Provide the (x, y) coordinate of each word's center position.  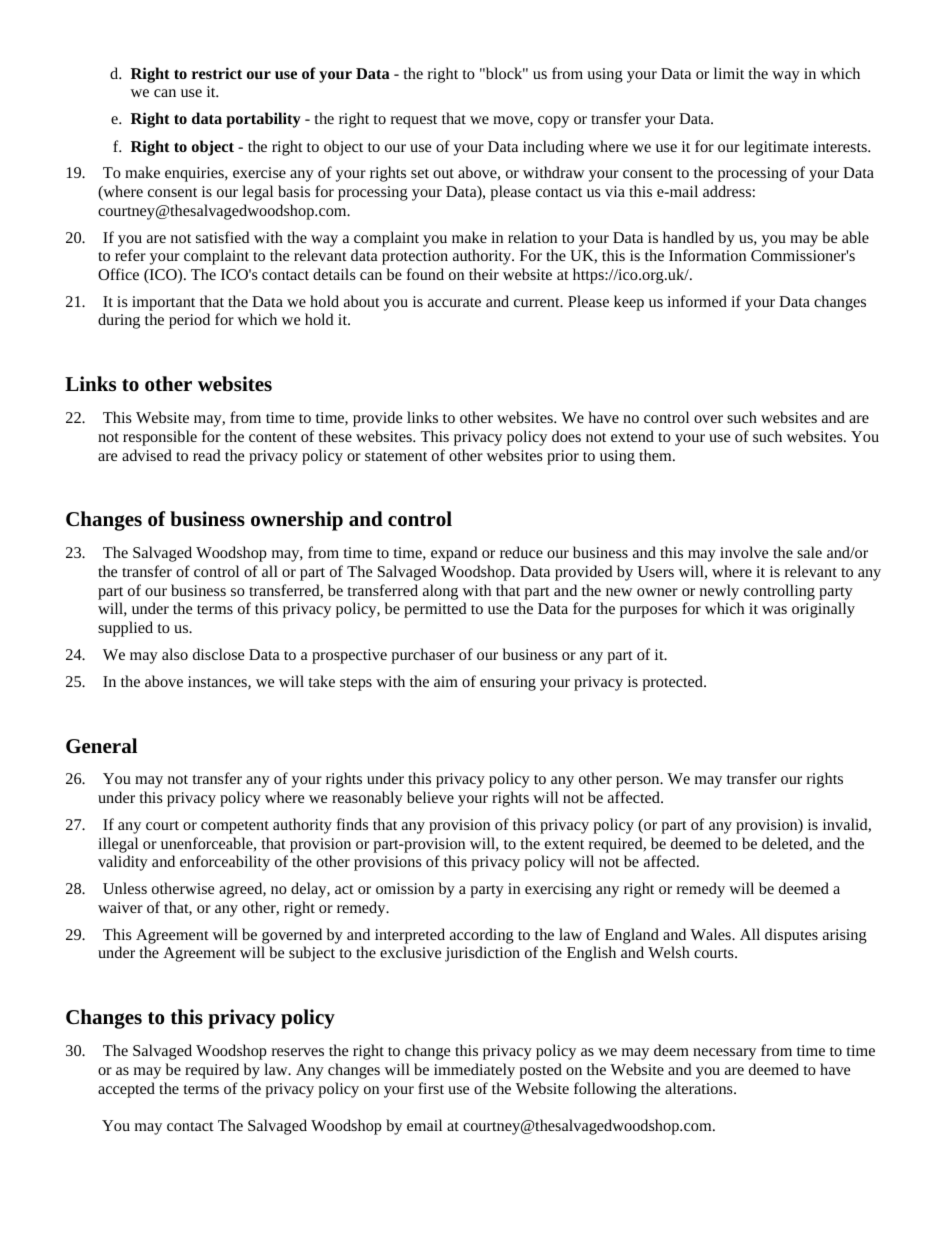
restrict (217, 73)
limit (729, 73)
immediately (474, 1071)
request (414, 121)
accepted (126, 1090)
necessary (724, 1054)
